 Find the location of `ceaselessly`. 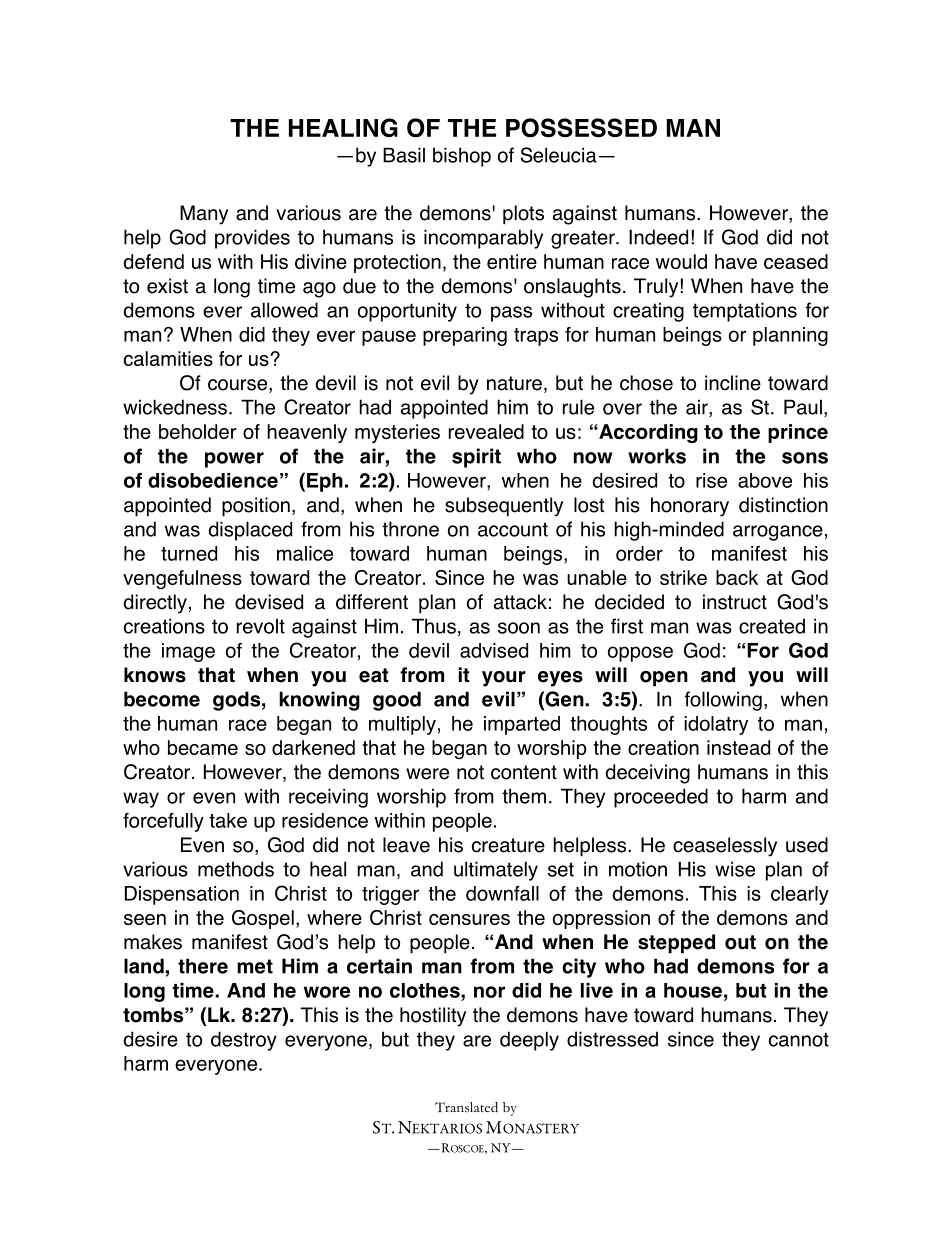

ceaselessly is located at coordinates (725, 847).
